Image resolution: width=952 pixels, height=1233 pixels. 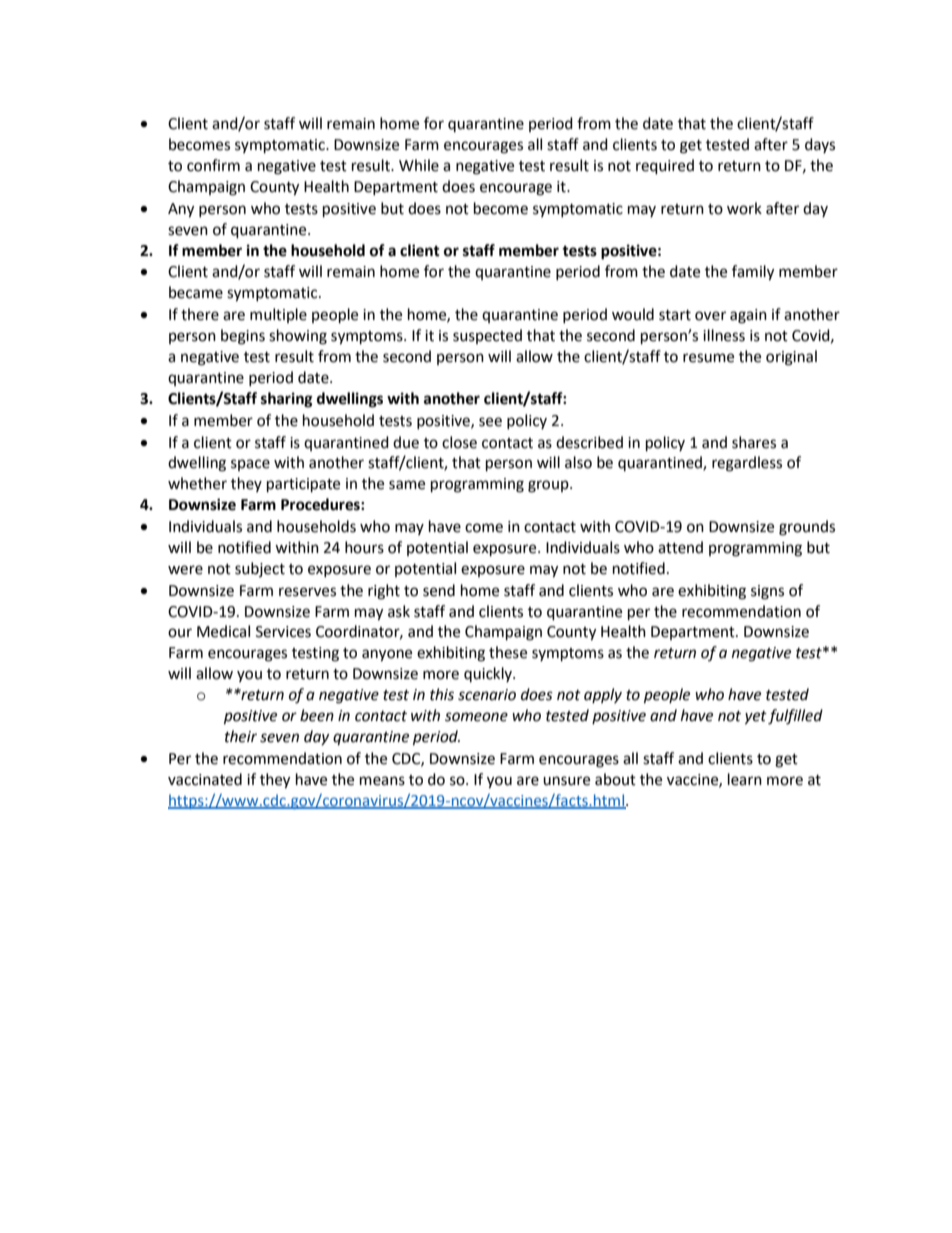 What do you see at coordinates (665, 167) in the screenshot?
I see `required` at bounding box center [665, 167].
